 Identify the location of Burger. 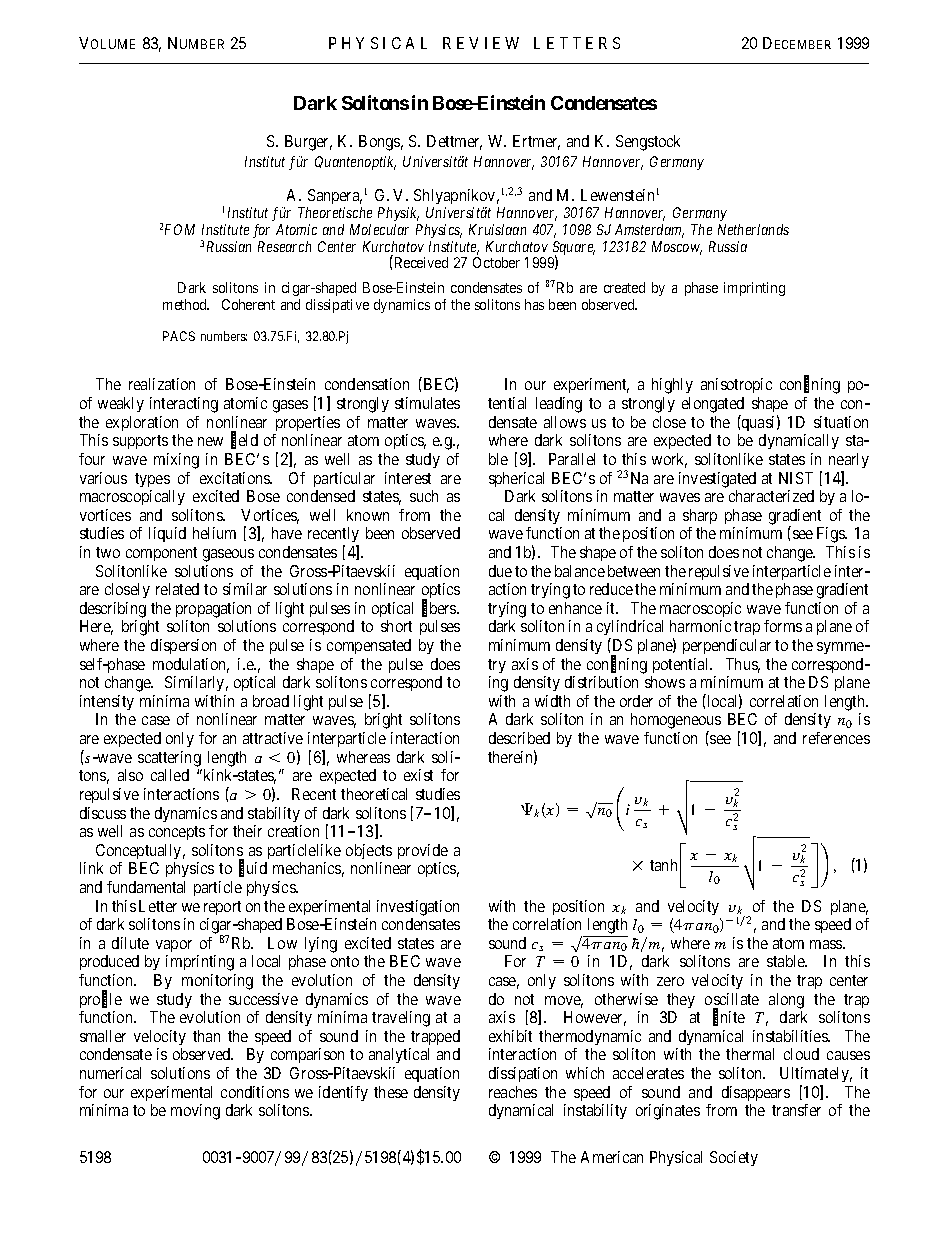
(308, 143).
